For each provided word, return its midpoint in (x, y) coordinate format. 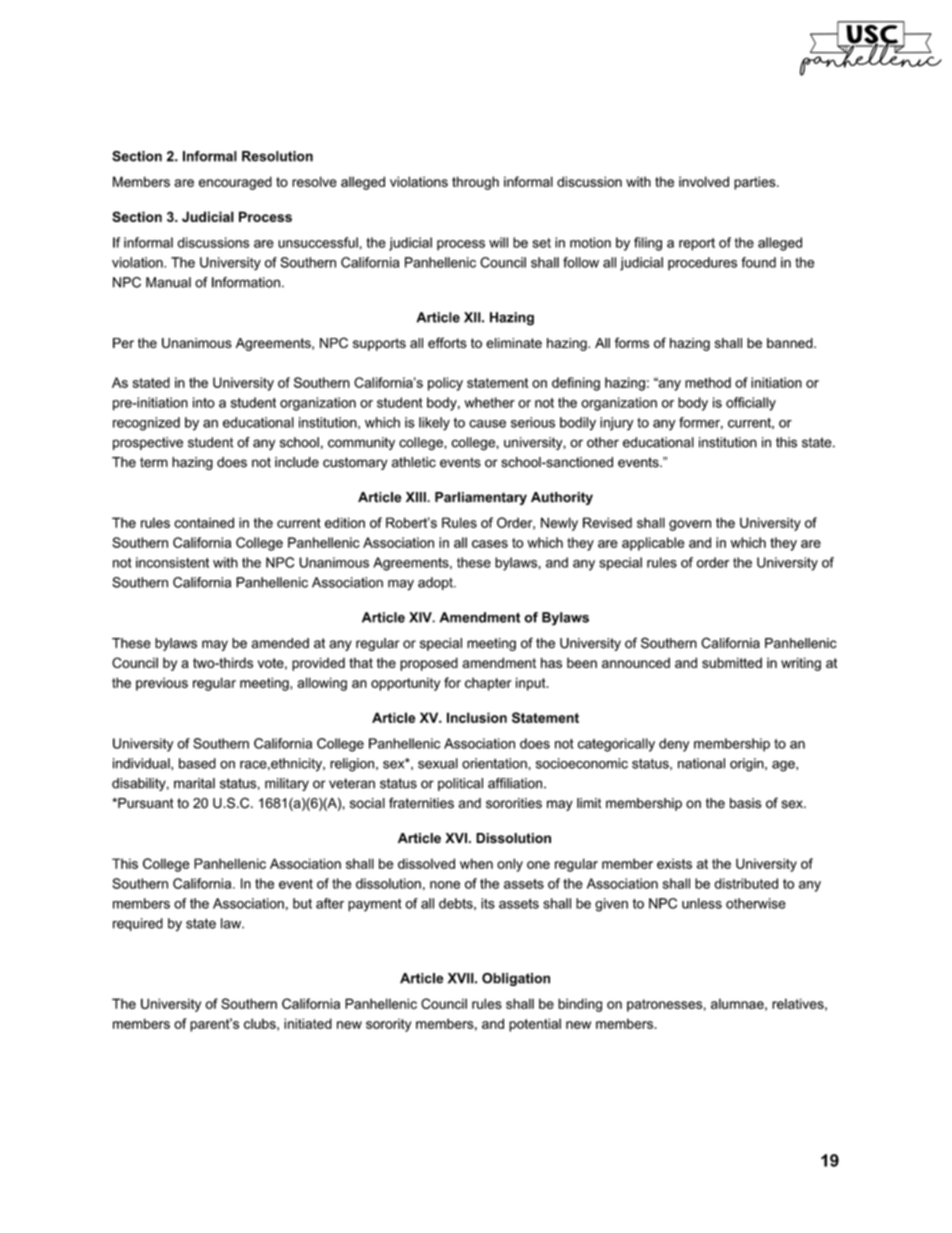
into (204, 402)
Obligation (516, 979)
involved (704, 181)
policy (445, 384)
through (475, 183)
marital (194, 783)
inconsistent (172, 562)
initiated (308, 1023)
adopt (436, 583)
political (460, 784)
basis (745, 803)
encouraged (235, 183)
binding (580, 1005)
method (708, 382)
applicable (653, 544)
